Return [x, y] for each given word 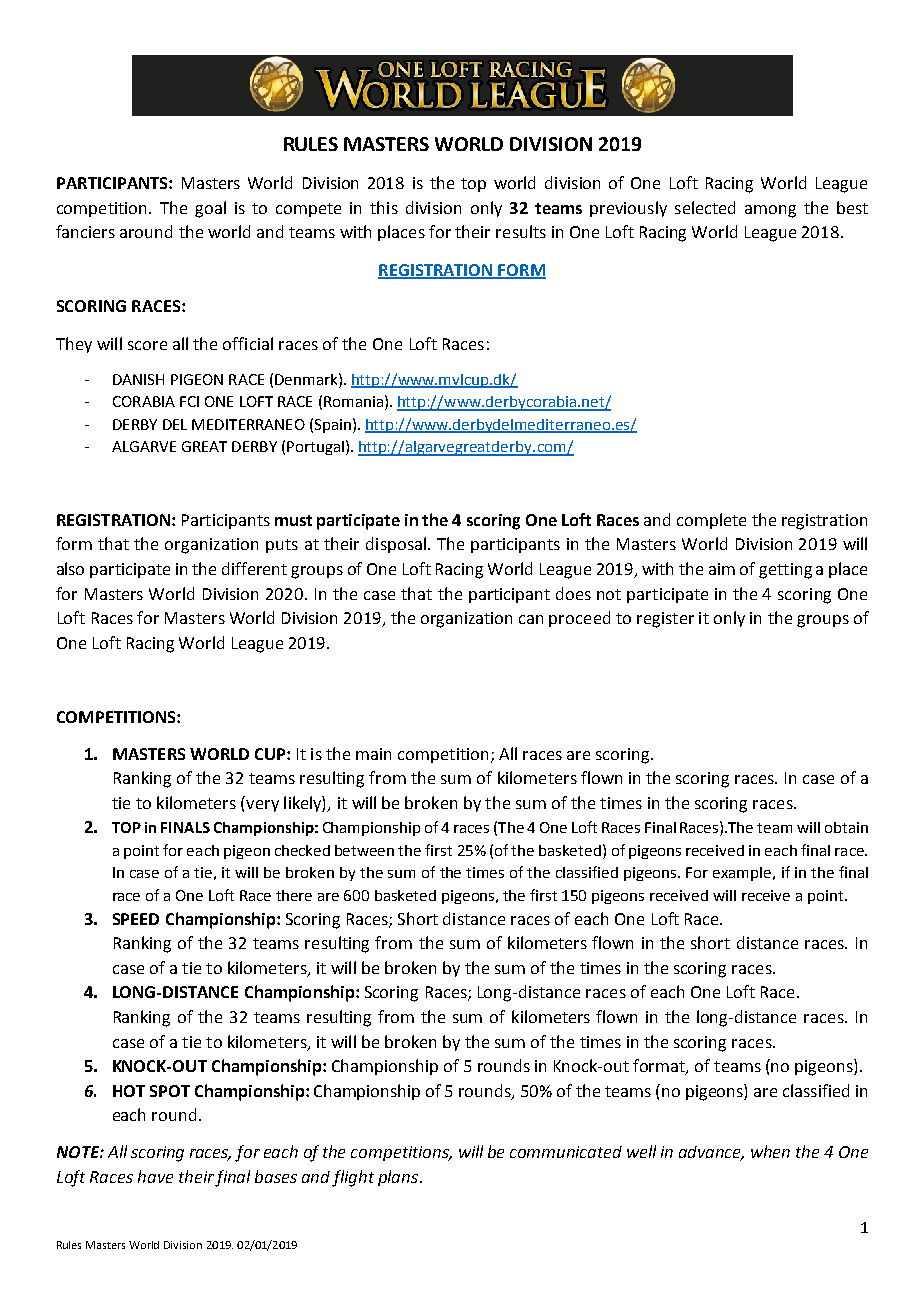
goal [210, 209]
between [364, 850]
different [254, 568]
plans [399, 1178]
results [521, 231]
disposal [396, 545]
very [262, 806]
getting [785, 571]
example [743, 874]
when [770, 1151]
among [770, 211]
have [155, 1176]
